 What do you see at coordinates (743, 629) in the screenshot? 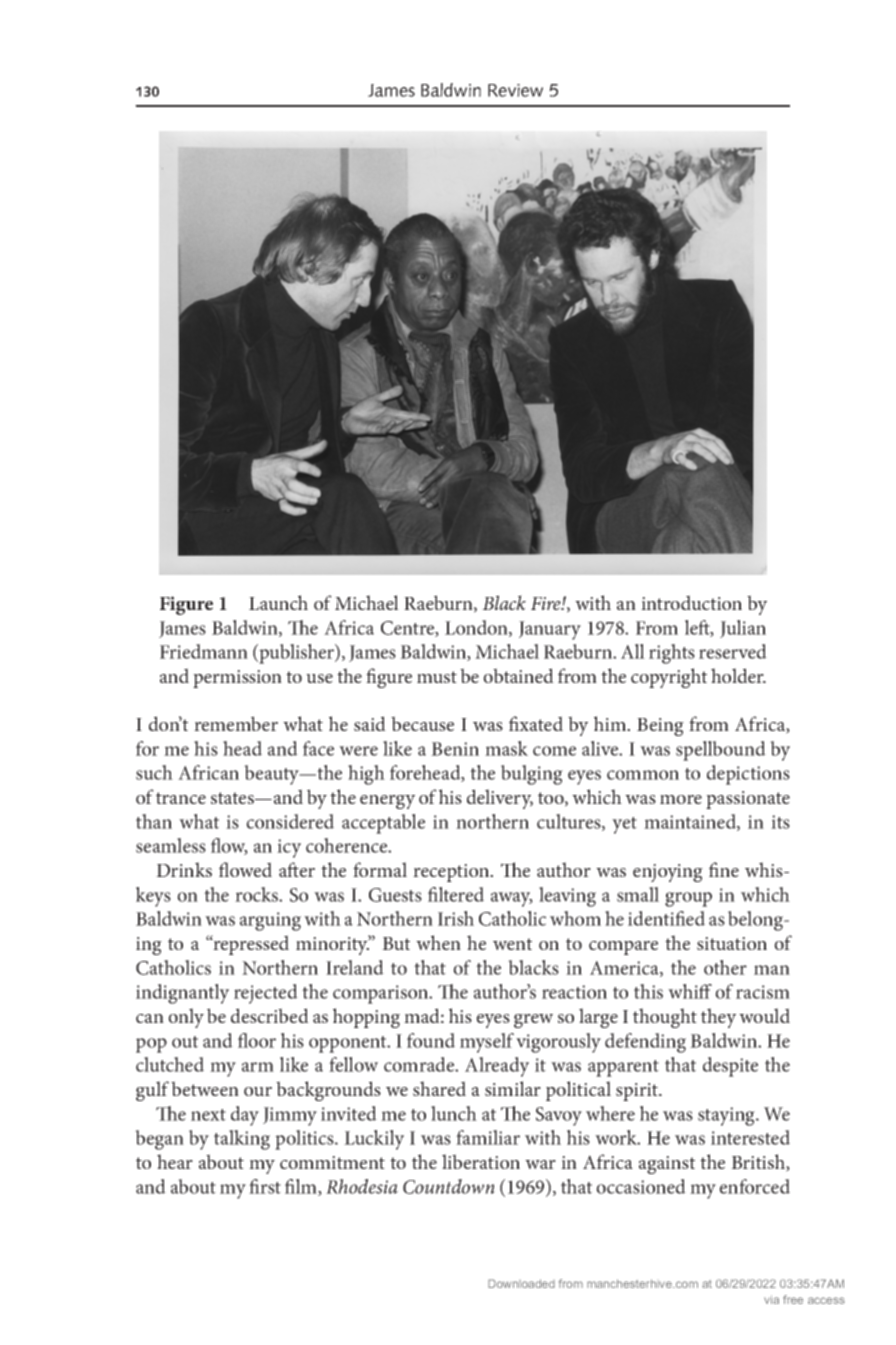
I see `Julian` at bounding box center [743, 629].
